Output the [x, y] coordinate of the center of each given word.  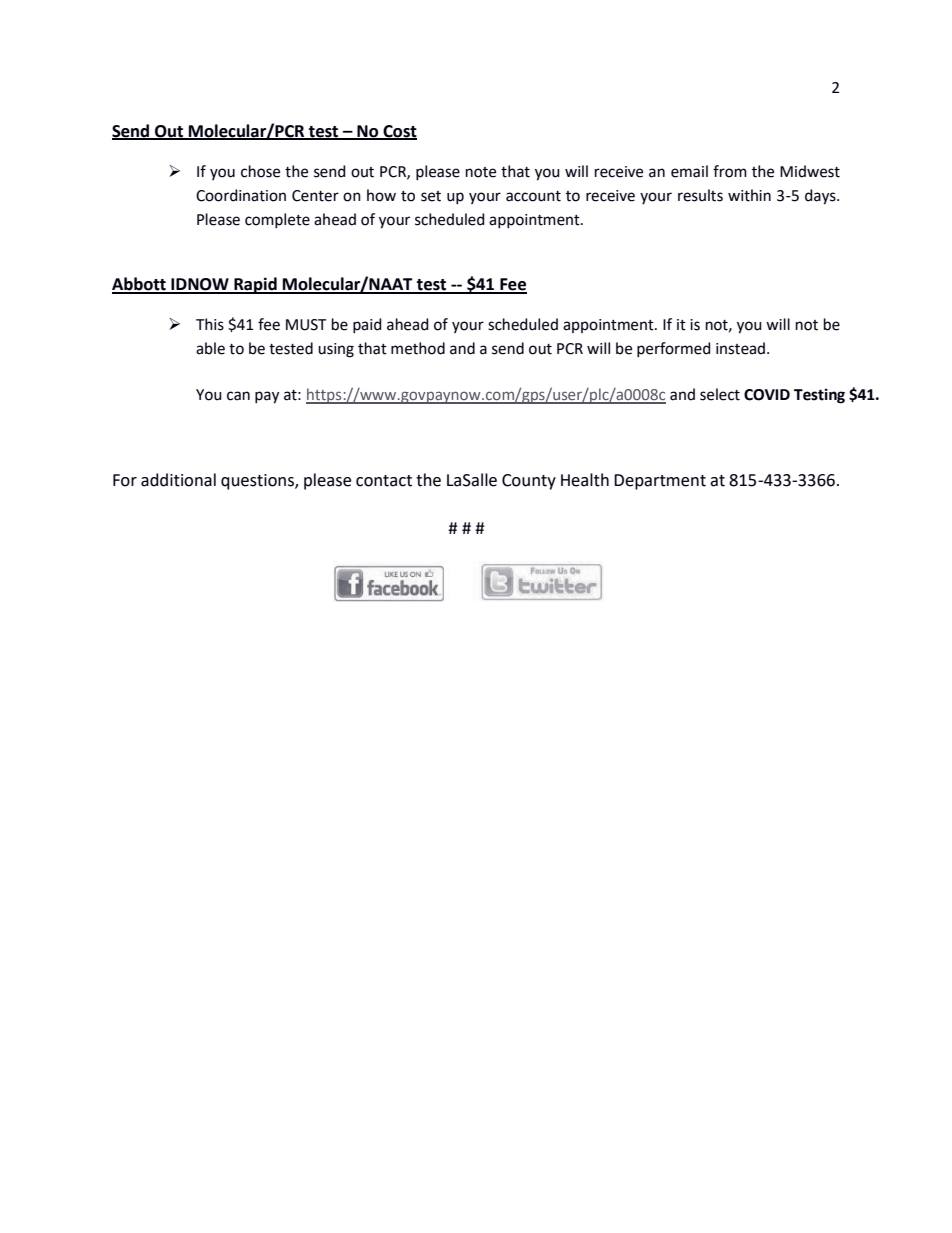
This [210, 324]
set [431, 196]
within [749, 195]
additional [178, 480]
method [418, 348]
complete [277, 221]
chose [260, 171]
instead [740, 348]
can [238, 396]
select [720, 394]
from [730, 171]
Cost [399, 132]
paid [367, 326]
